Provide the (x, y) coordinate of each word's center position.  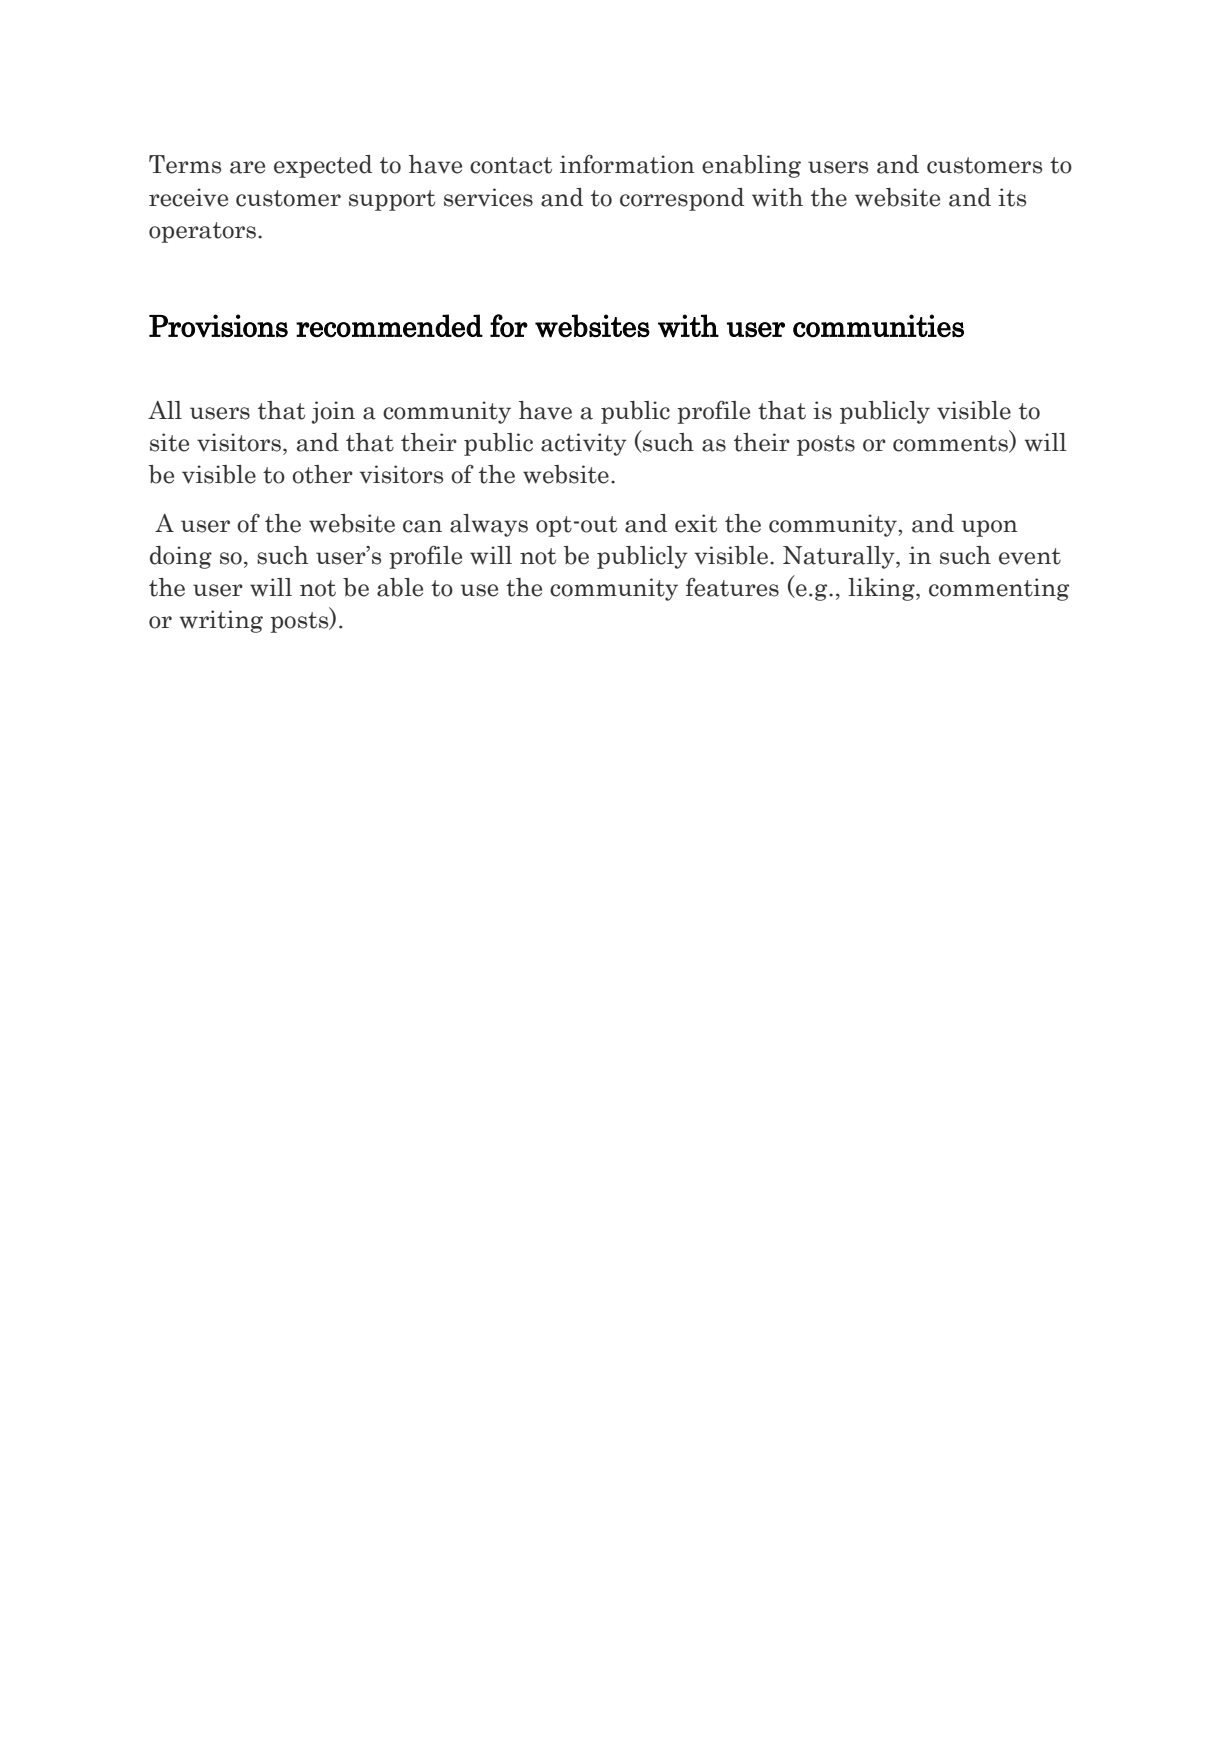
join (333, 412)
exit (696, 523)
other (322, 474)
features (732, 587)
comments (951, 444)
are (247, 167)
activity (584, 444)
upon (990, 528)
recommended (389, 326)
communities (878, 326)
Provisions (218, 326)
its (1012, 197)
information (627, 164)
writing (221, 621)
